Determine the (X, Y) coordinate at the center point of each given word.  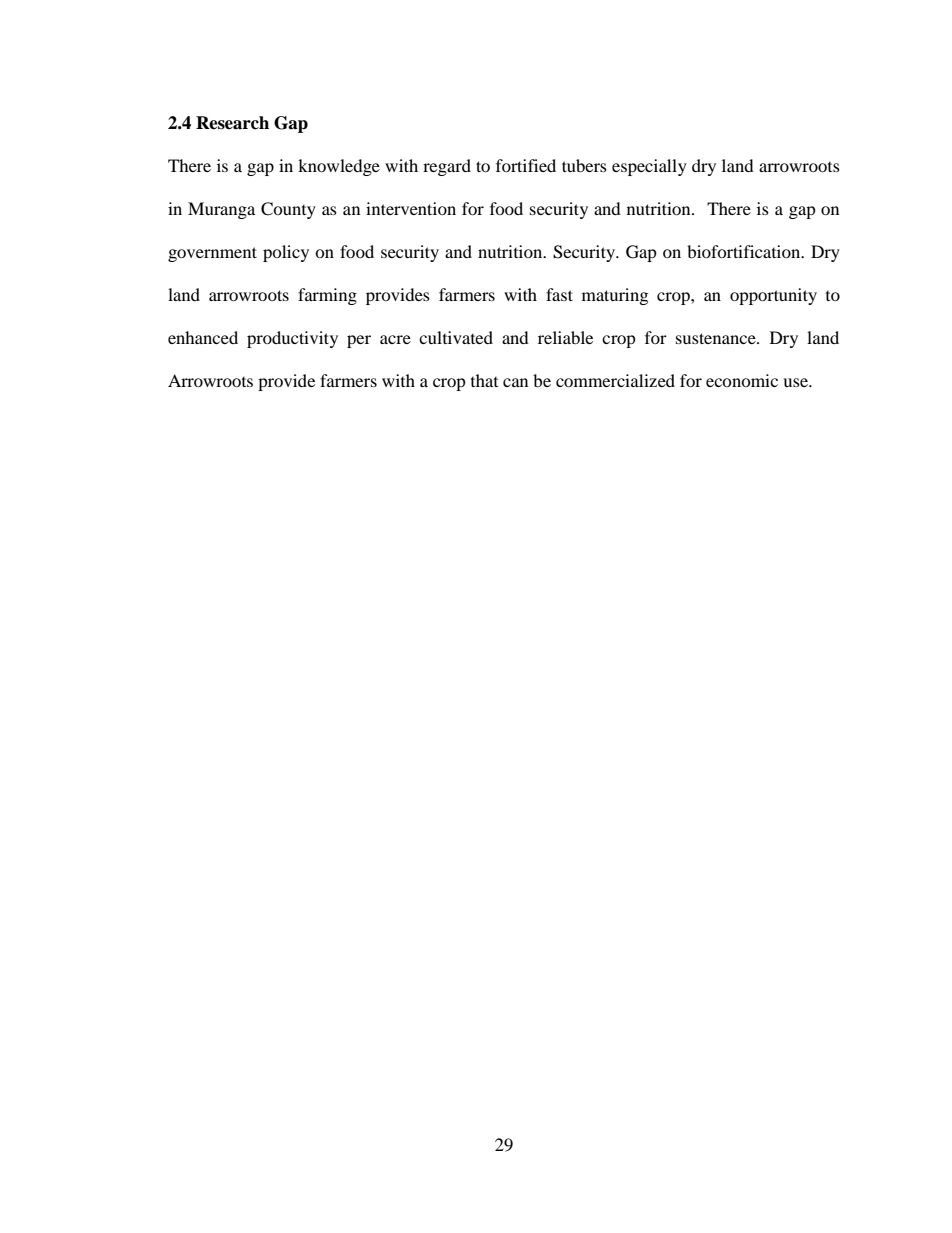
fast (559, 294)
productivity (292, 339)
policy (286, 253)
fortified (526, 165)
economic (742, 380)
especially (649, 167)
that (484, 380)
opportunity (773, 296)
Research (232, 123)
